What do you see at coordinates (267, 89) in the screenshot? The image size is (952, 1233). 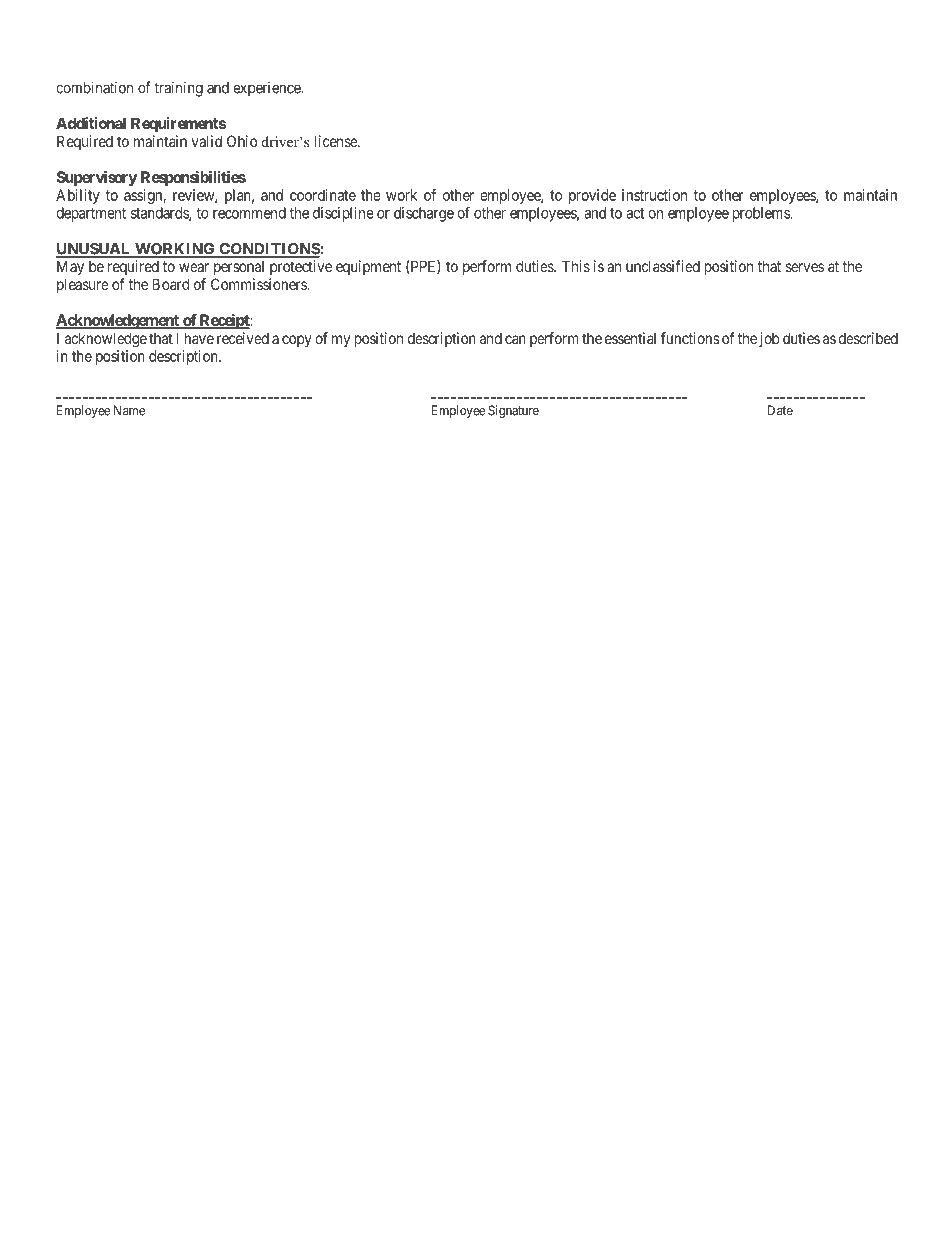 I see `experience` at bounding box center [267, 89].
